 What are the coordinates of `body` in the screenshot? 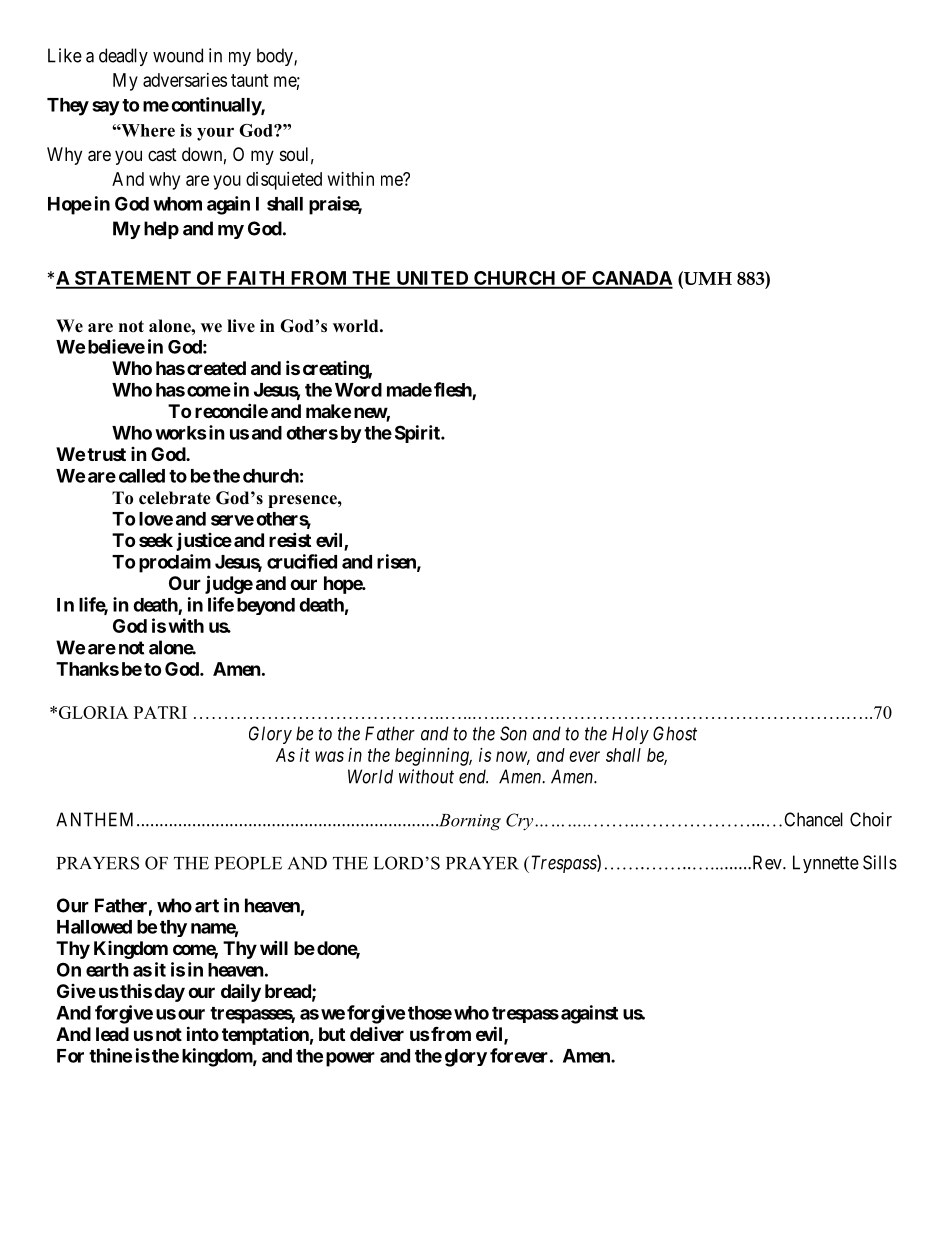 It's located at (276, 57).
